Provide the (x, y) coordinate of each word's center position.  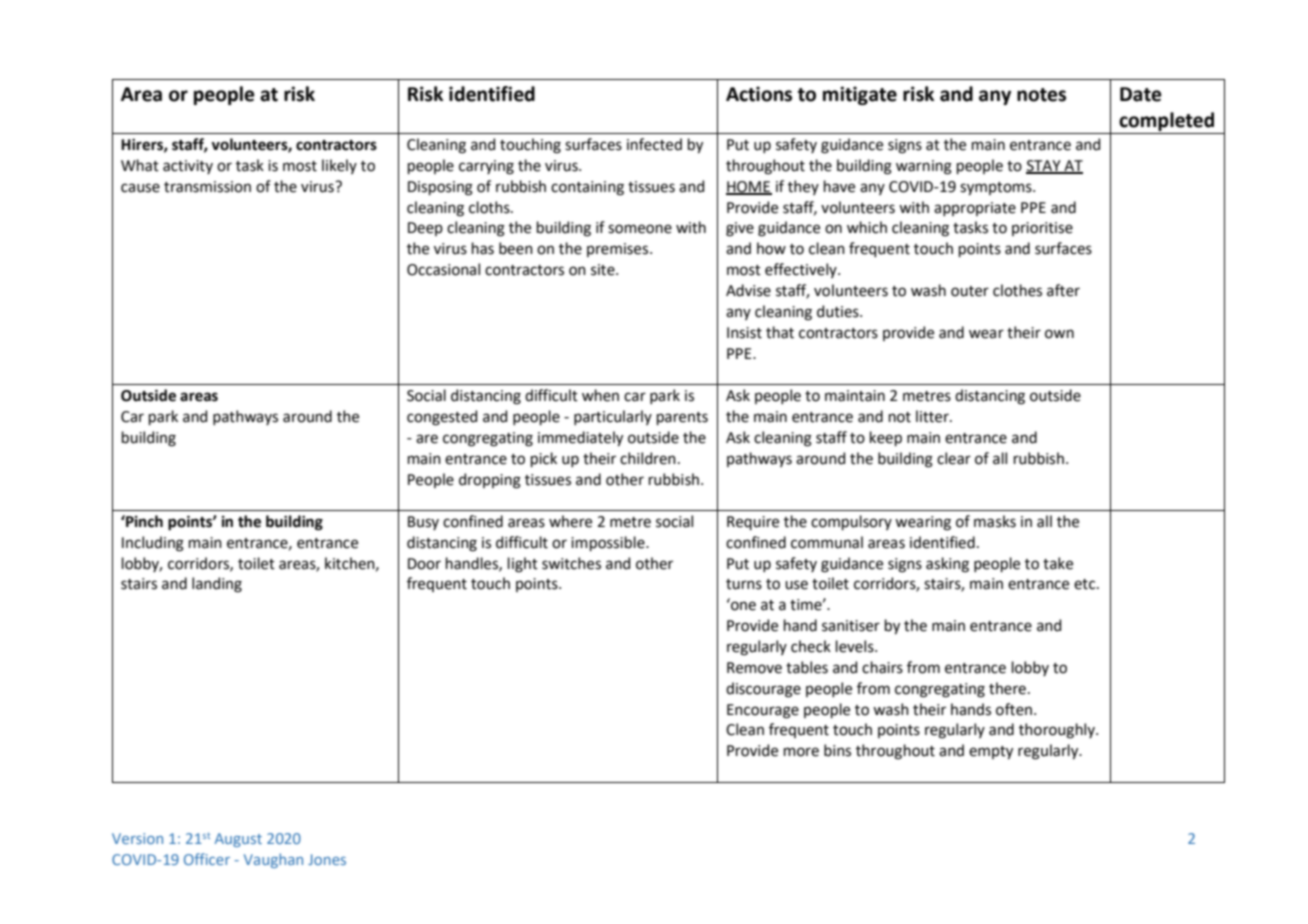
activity (188, 167)
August (238, 840)
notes (1041, 95)
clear (954, 458)
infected (654, 144)
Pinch (143, 521)
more (801, 752)
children (648, 458)
